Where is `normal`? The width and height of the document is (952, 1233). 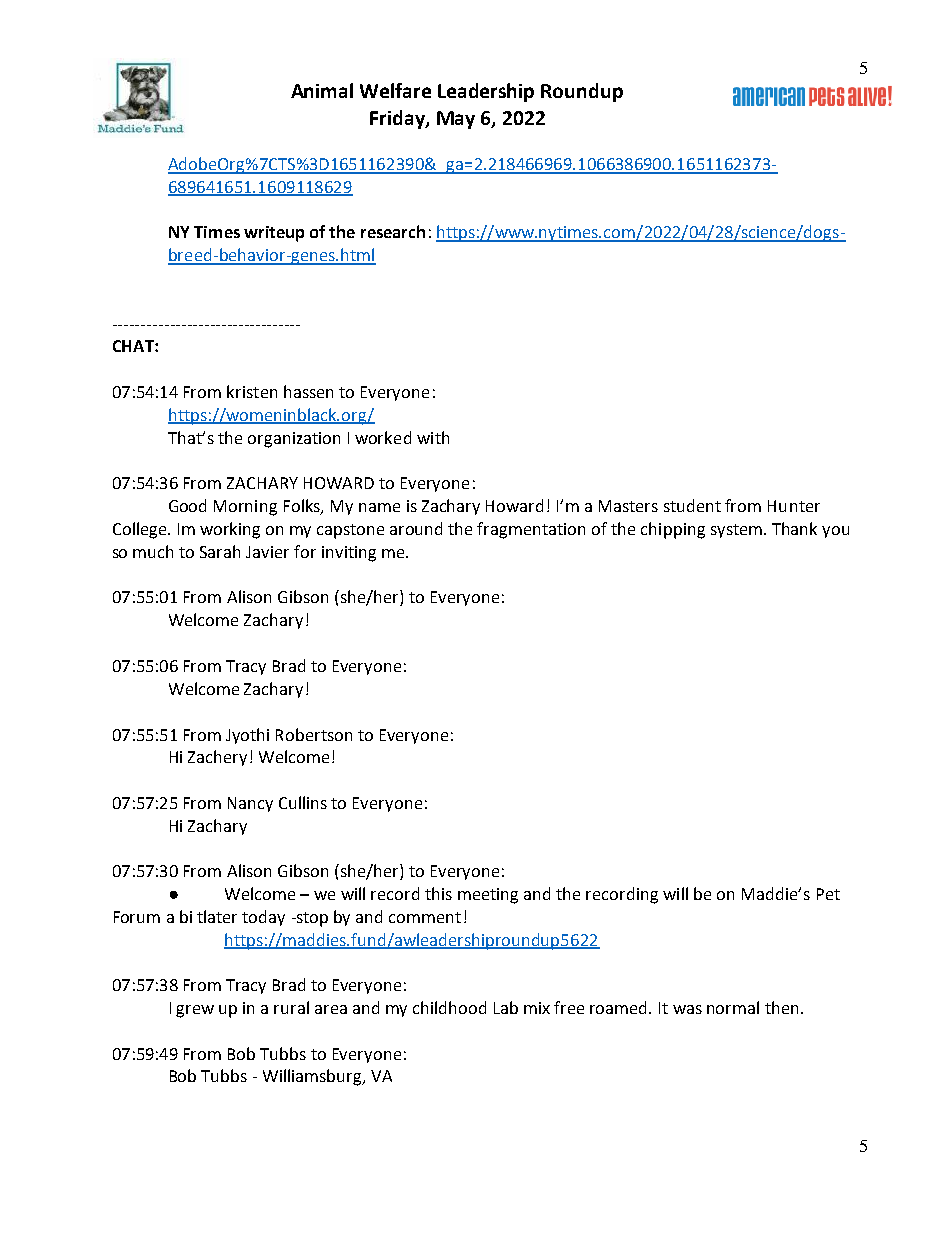 normal is located at coordinates (733, 1007).
